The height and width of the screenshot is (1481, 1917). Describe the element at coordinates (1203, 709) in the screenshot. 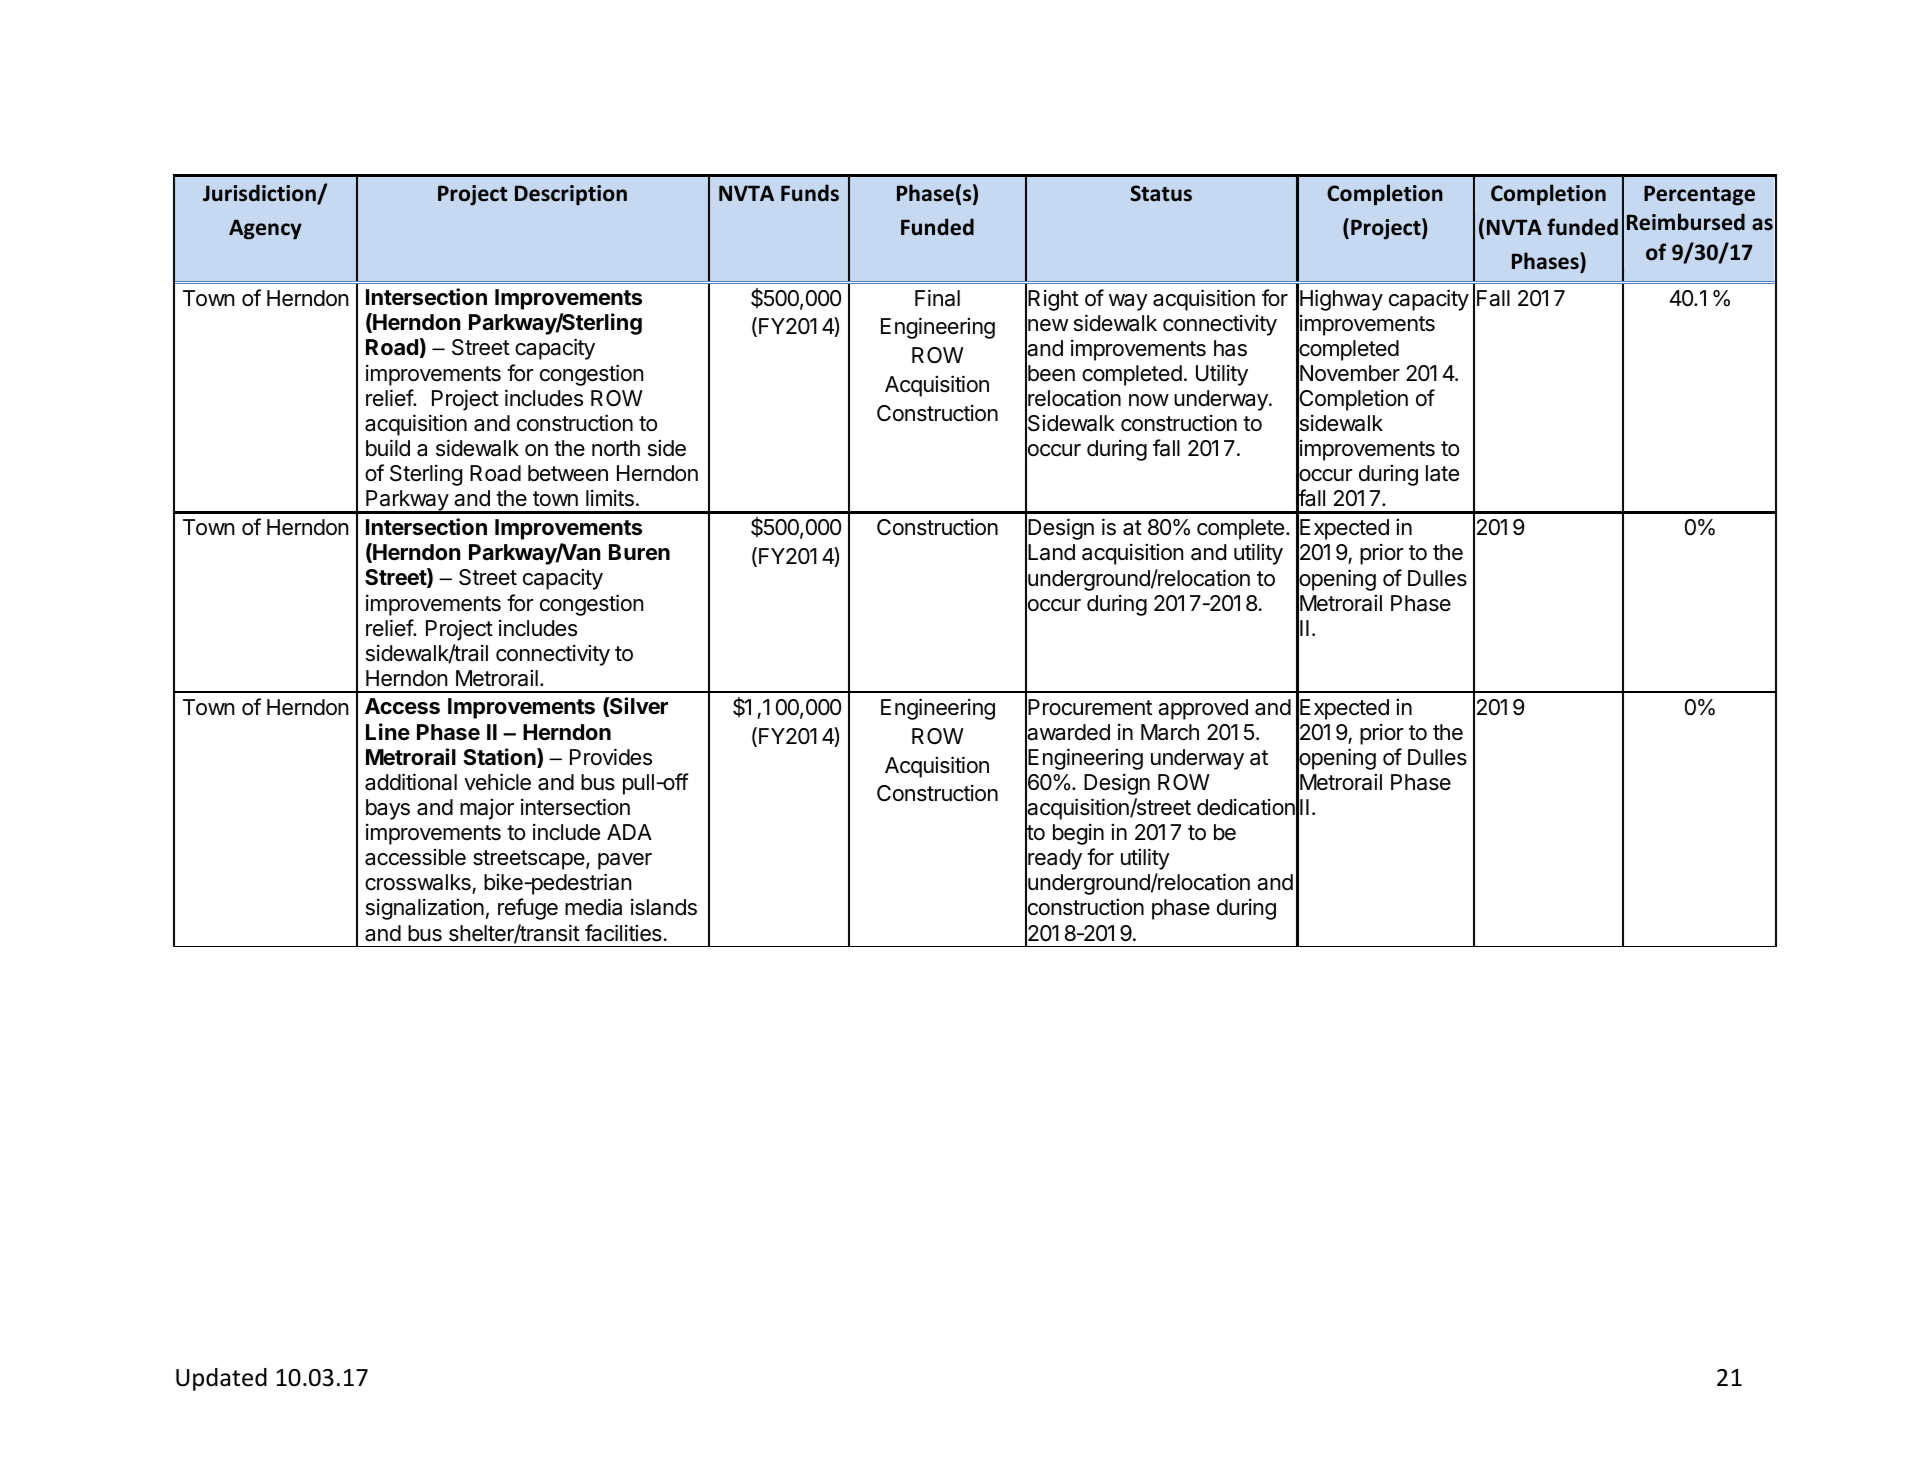

I see `approved` at that location.
